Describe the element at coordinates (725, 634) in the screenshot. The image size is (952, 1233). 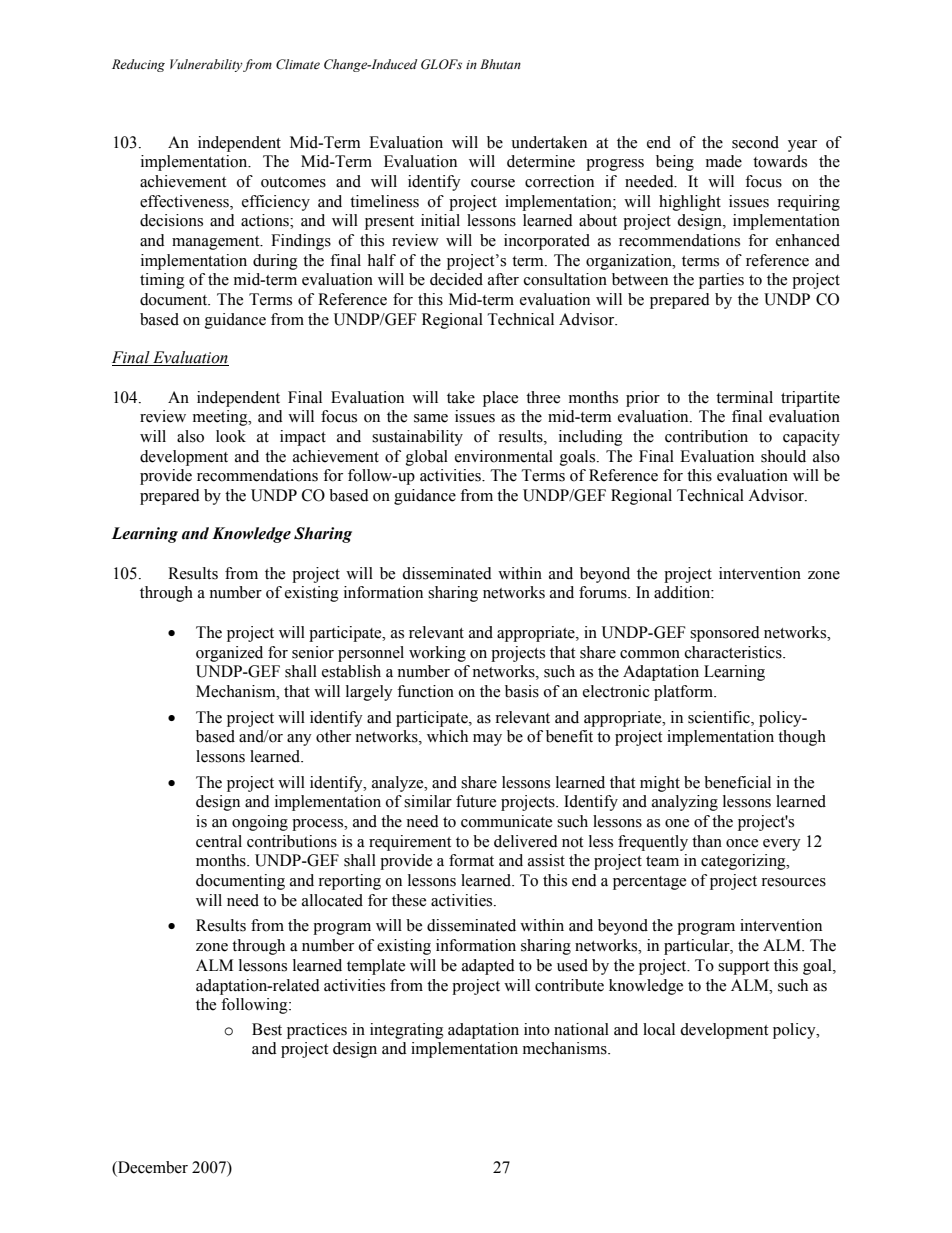
I see `sponsored` at that location.
